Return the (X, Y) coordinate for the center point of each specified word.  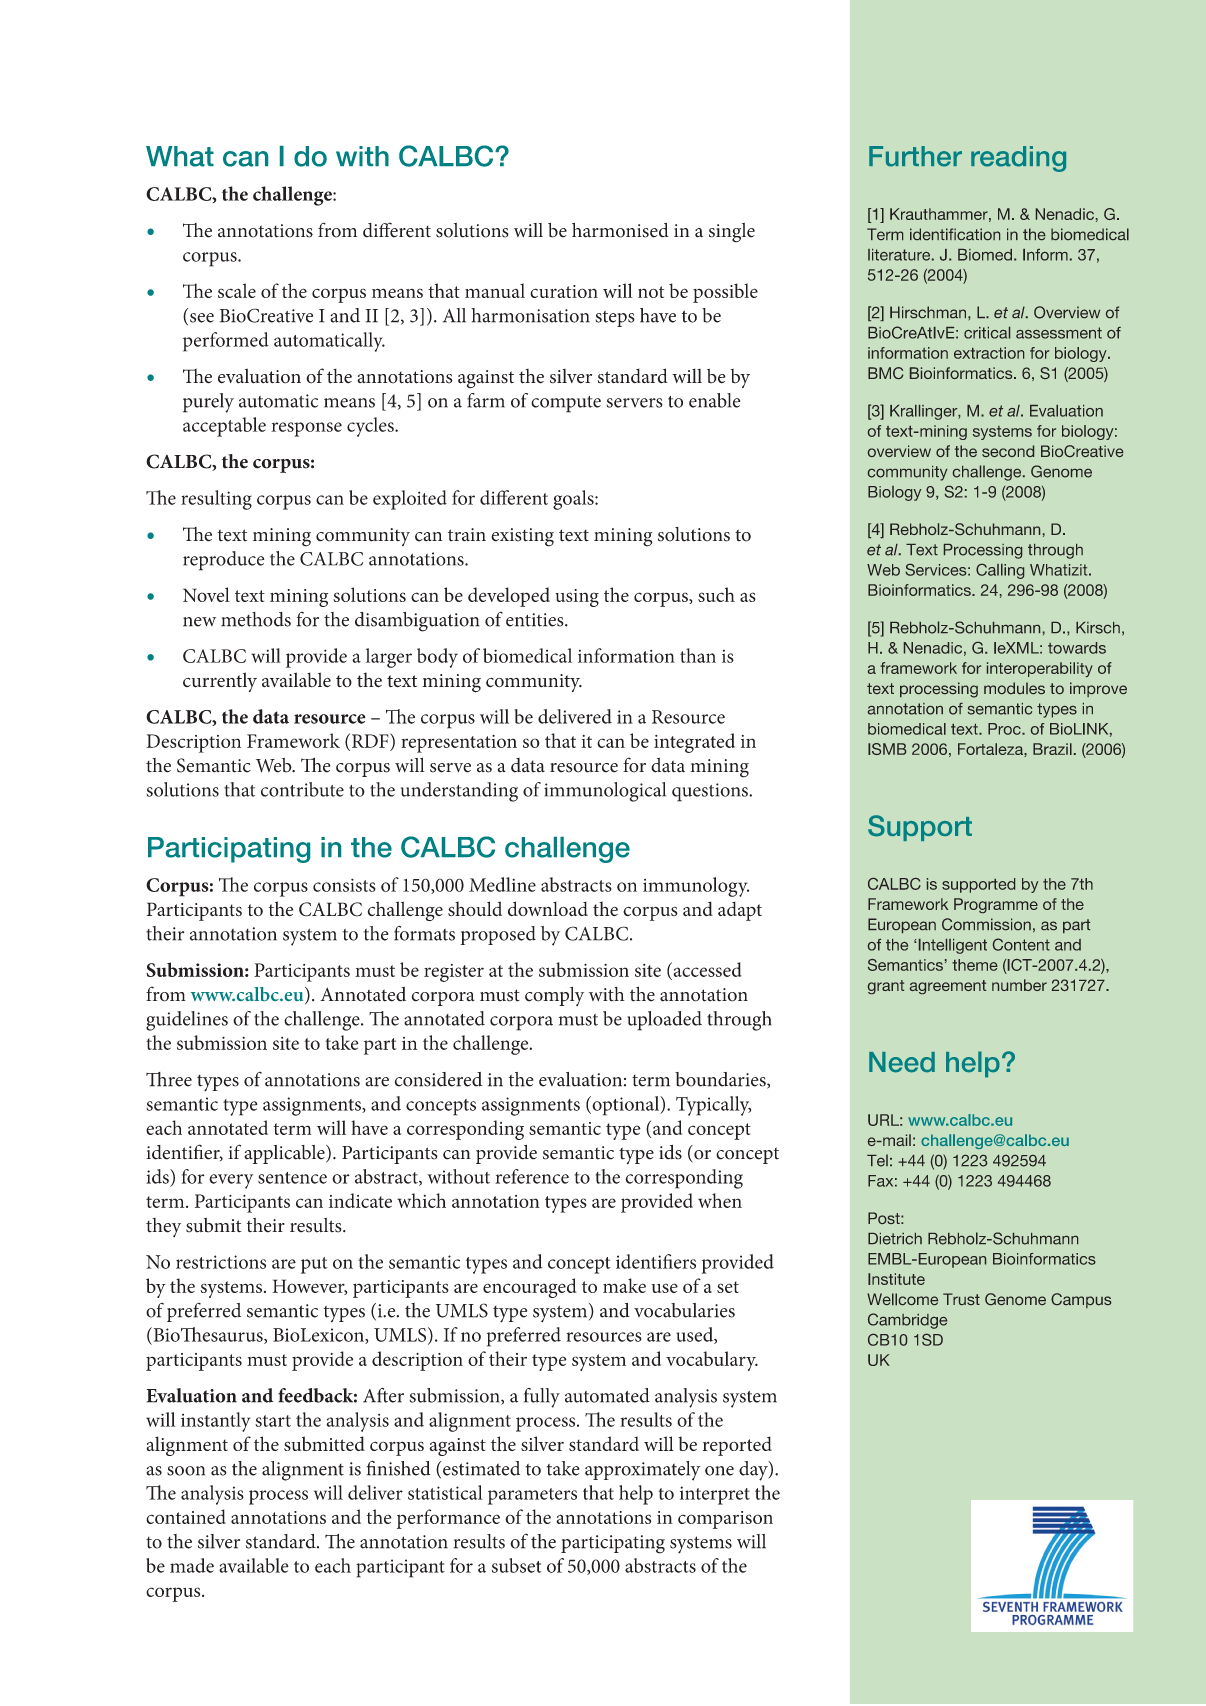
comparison (725, 1520)
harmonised (620, 230)
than (698, 655)
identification (955, 234)
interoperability (1040, 669)
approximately (642, 1471)
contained (186, 1516)
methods (256, 619)
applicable (285, 1154)
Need (902, 1062)
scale (237, 290)
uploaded (665, 1021)
